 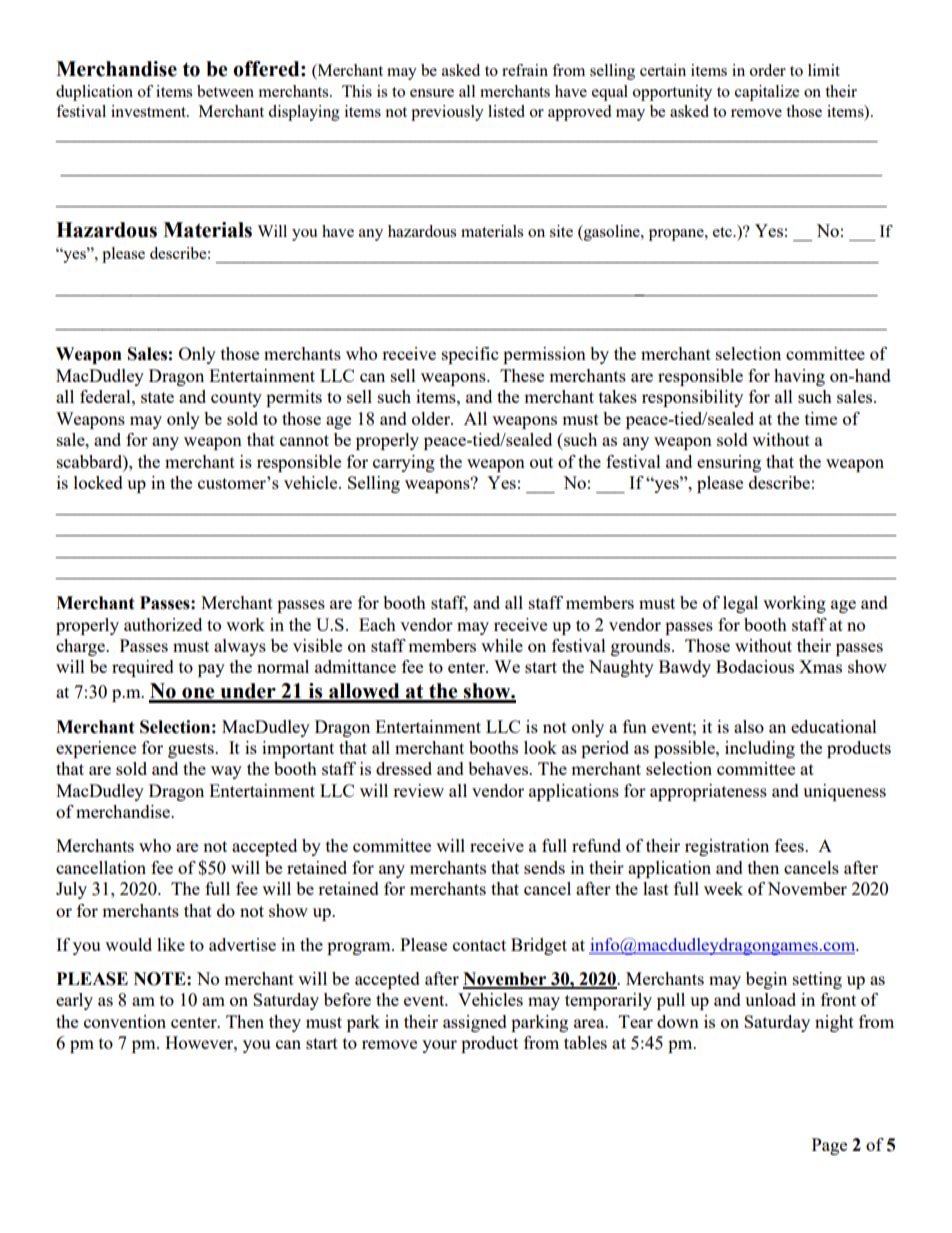 I want to click on Page, so click(x=829, y=1146).
